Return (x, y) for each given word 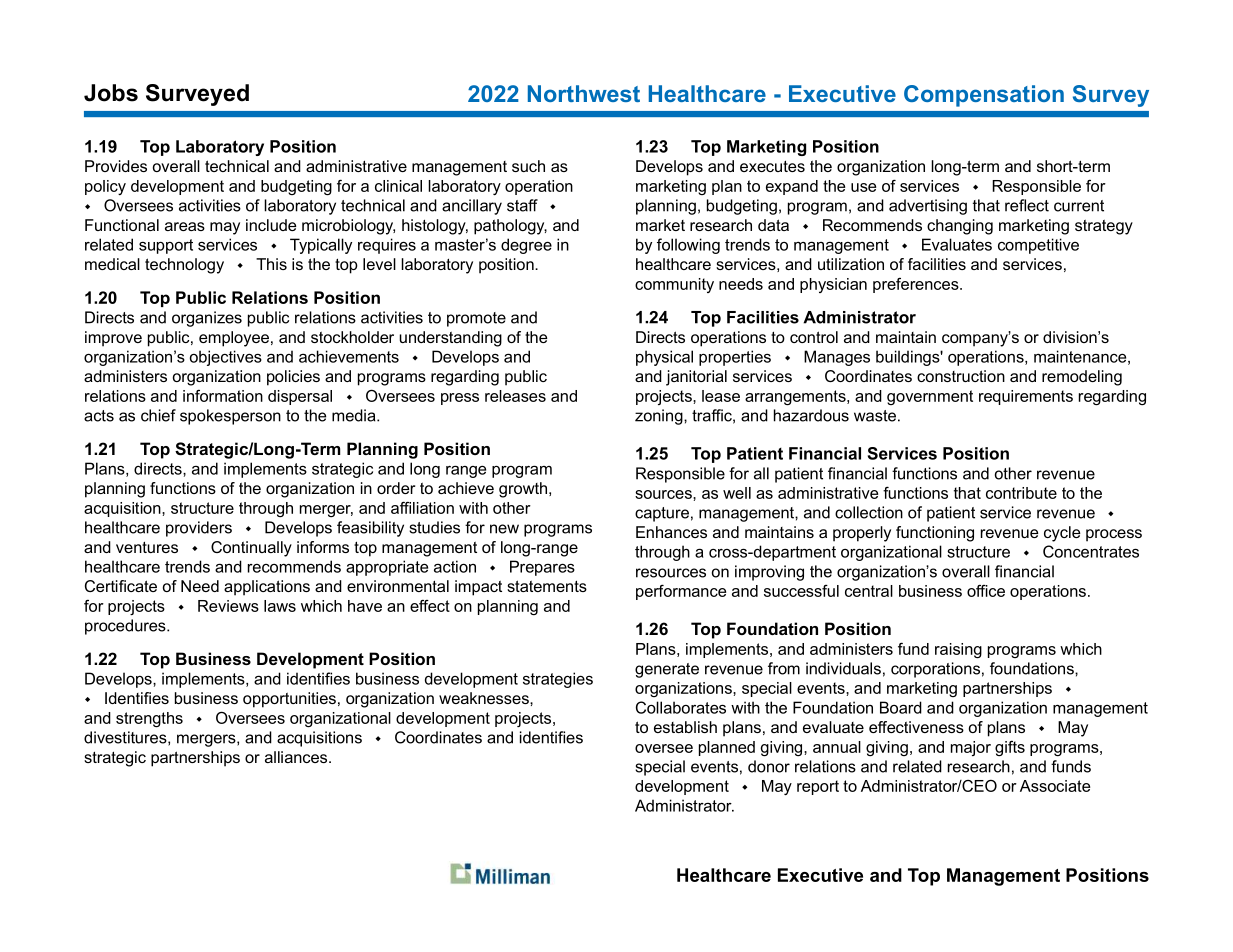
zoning (660, 417)
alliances (297, 757)
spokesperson (230, 417)
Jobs (111, 93)
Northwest (584, 93)
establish (685, 727)
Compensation (984, 96)
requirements (1026, 397)
